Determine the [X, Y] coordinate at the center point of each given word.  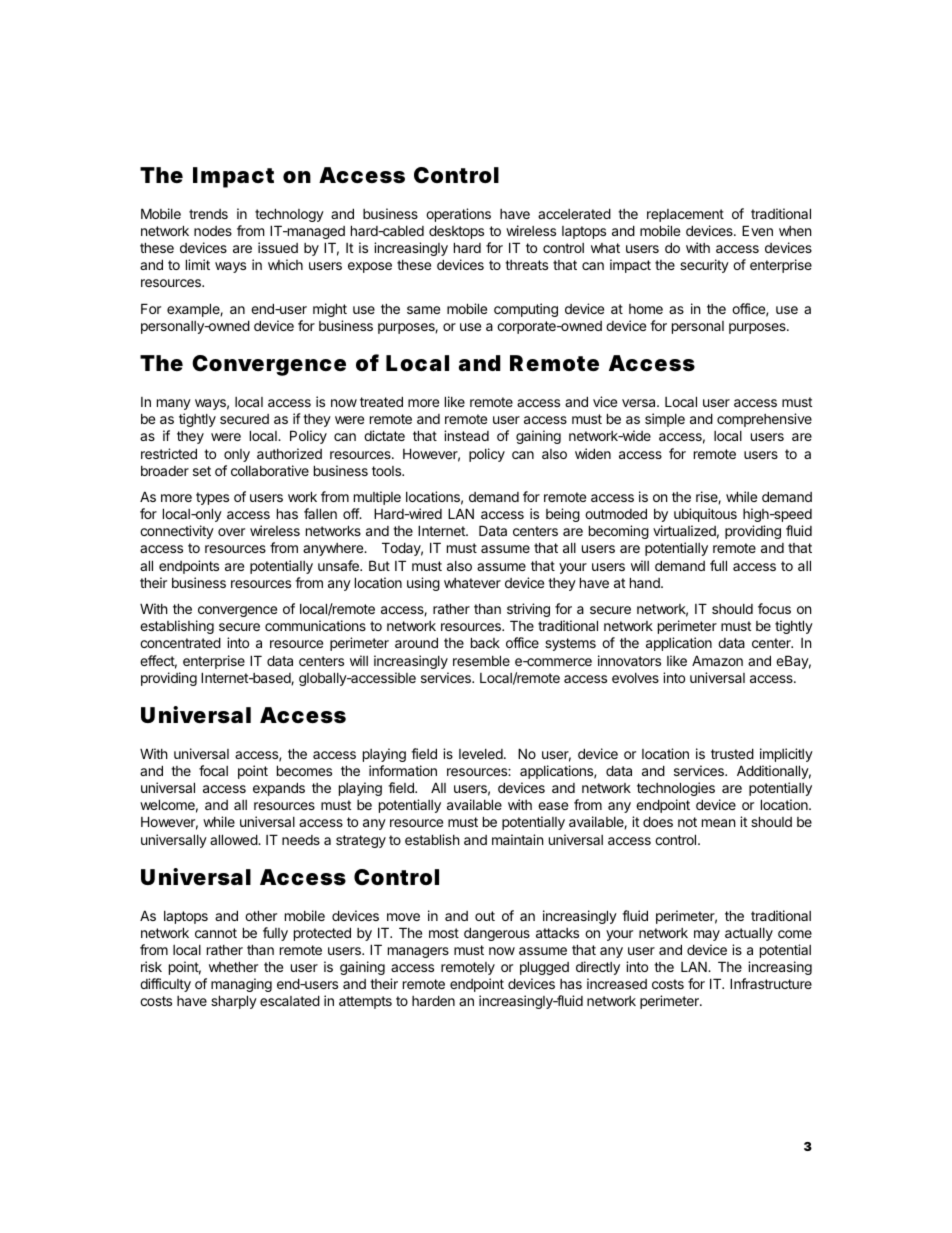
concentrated [180, 642]
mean [718, 823]
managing [241, 985]
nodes [213, 231]
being [563, 515]
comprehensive [764, 420]
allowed [234, 839]
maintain [517, 839]
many [174, 404]
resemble [481, 660]
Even [757, 230]
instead [466, 435]
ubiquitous [705, 515]
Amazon [717, 660]
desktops [456, 232]
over [231, 532]
